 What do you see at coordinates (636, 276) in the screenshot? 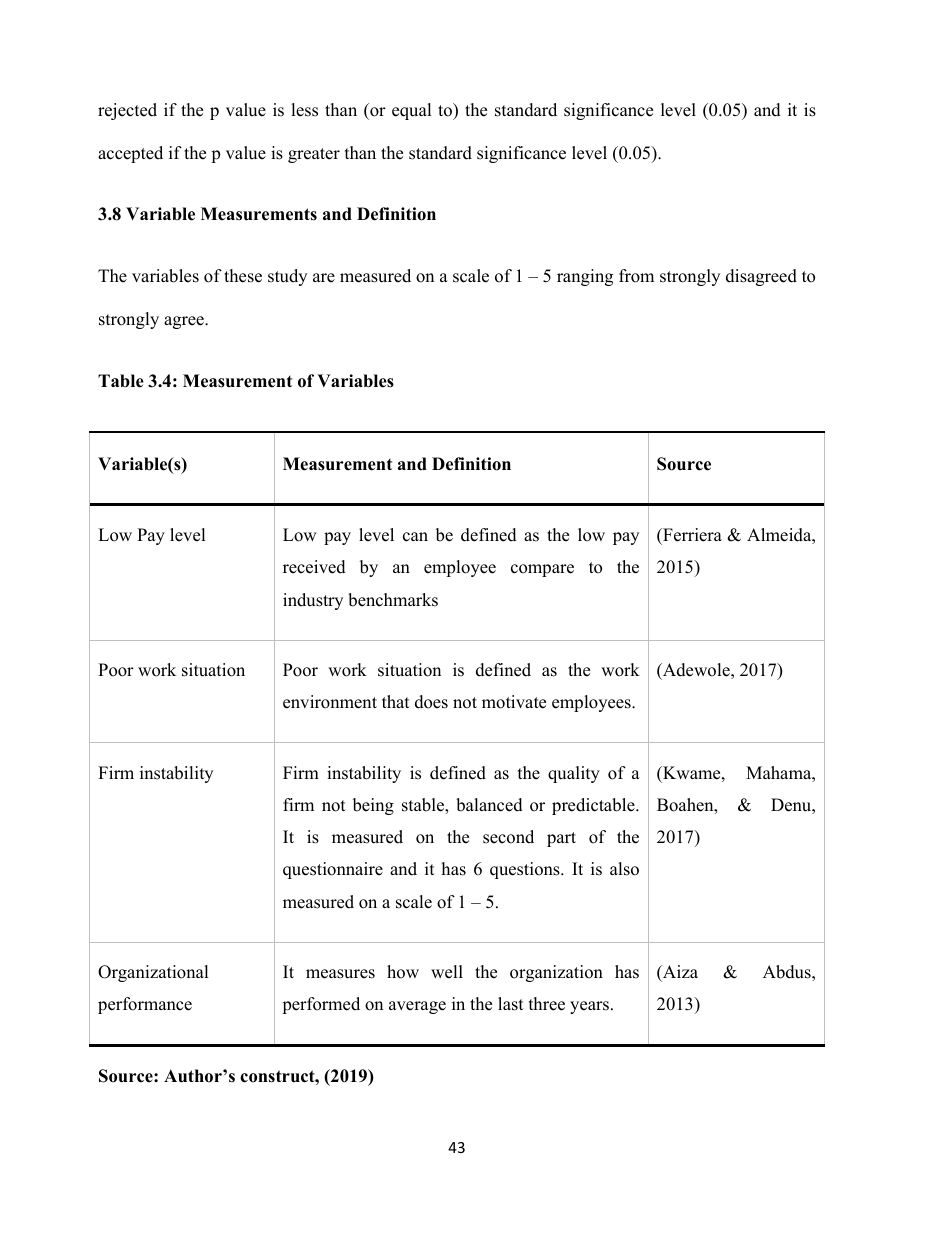
I see `from` at bounding box center [636, 276].
